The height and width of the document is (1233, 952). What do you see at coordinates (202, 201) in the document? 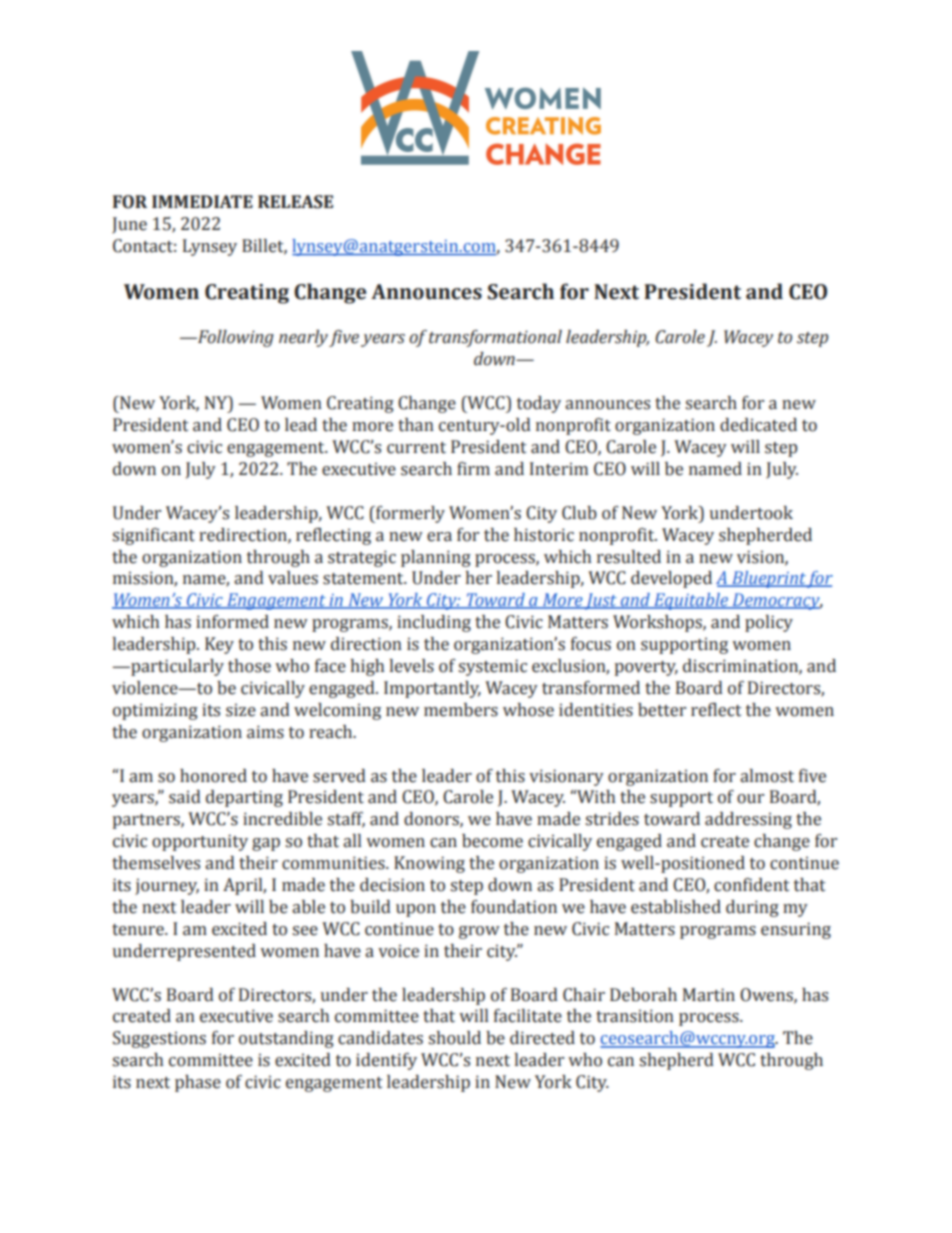
I see `IMMEDIATE` at bounding box center [202, 201].
